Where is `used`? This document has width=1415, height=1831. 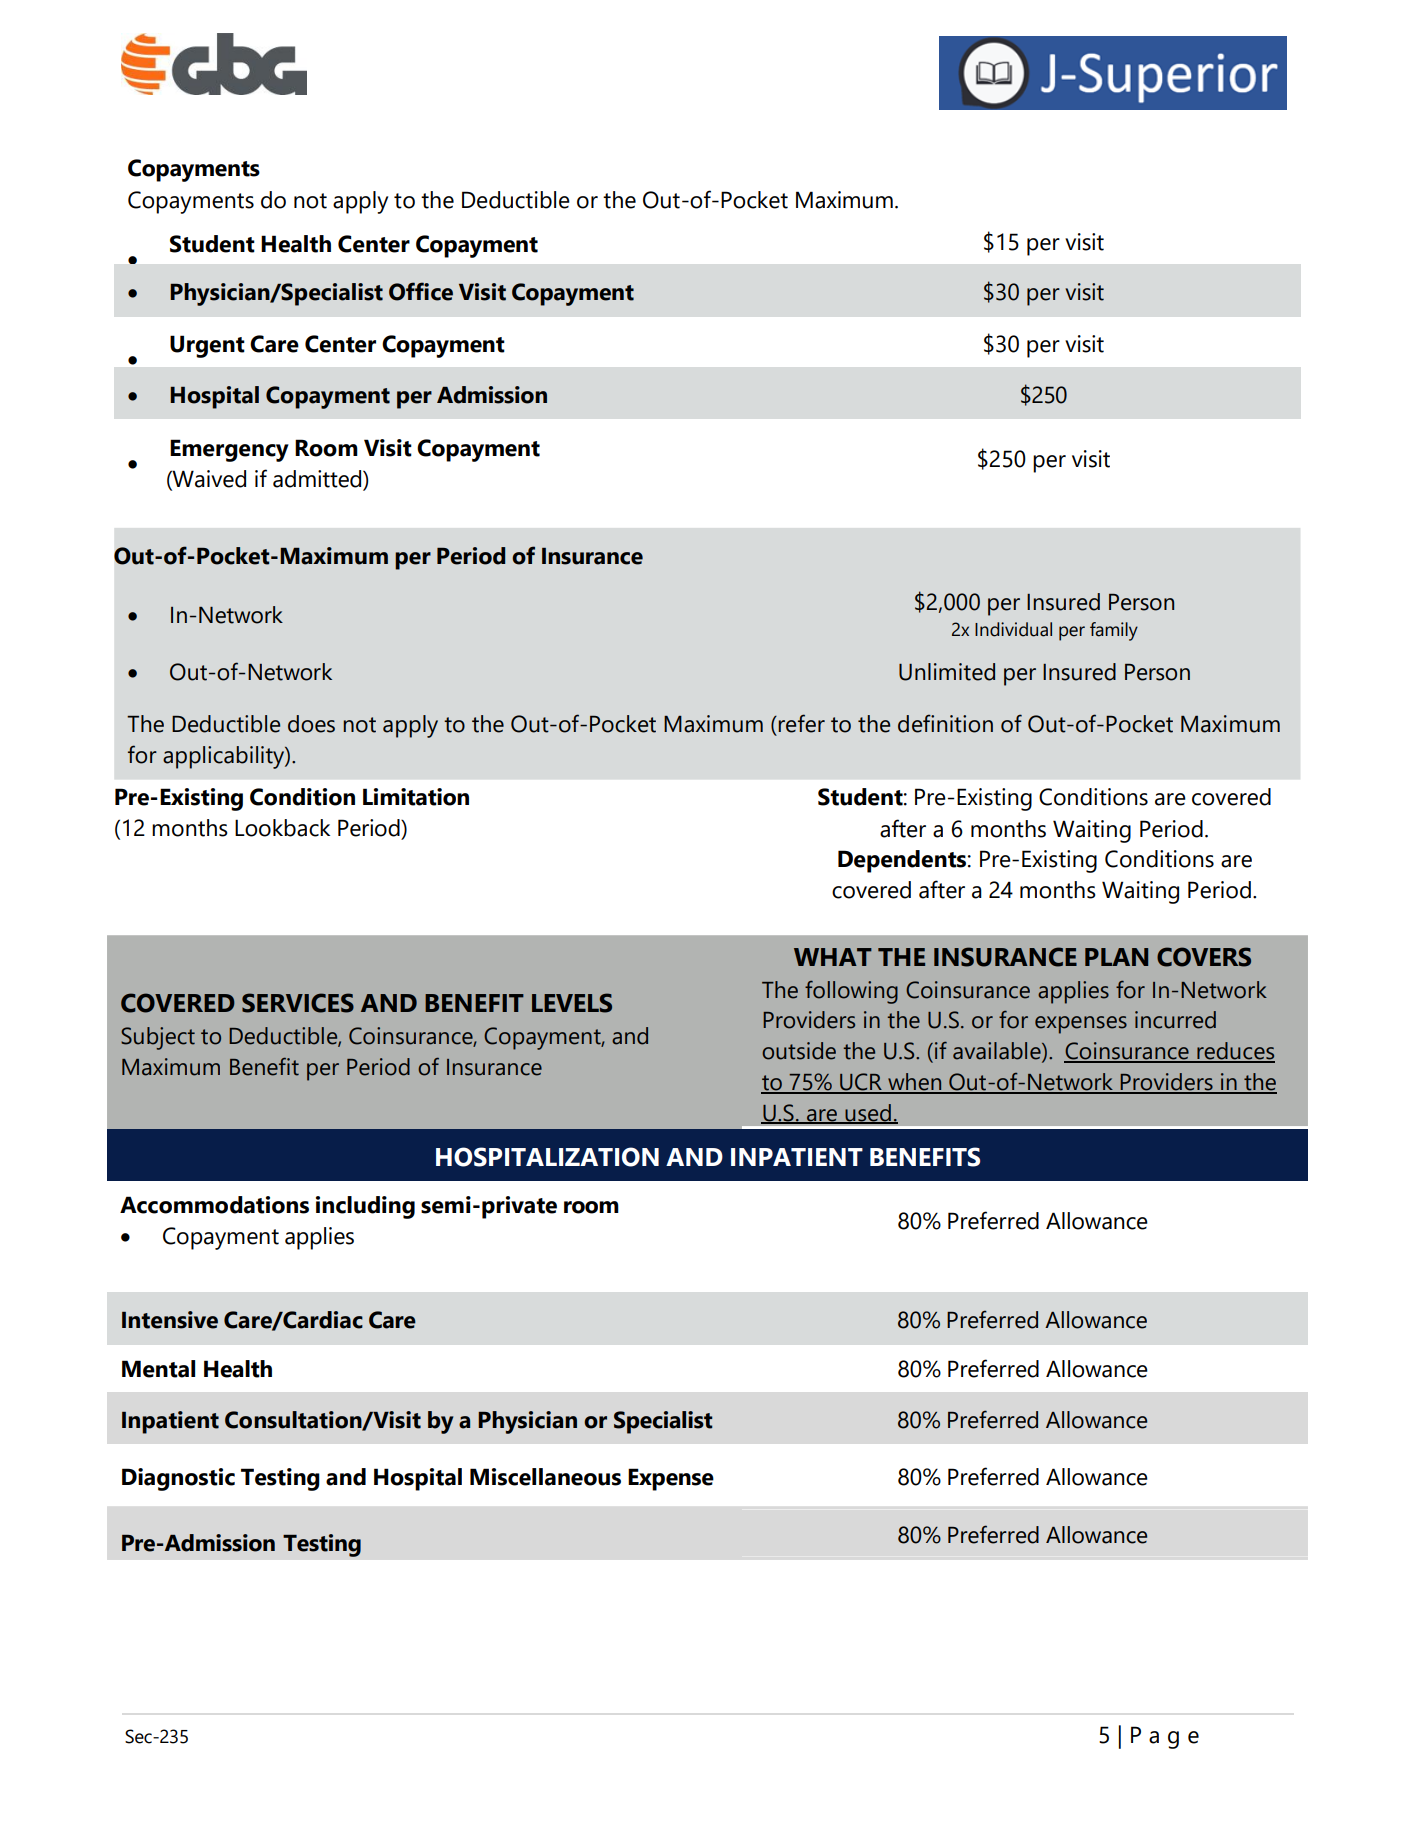
used is located at coordinates (868, 1113).
